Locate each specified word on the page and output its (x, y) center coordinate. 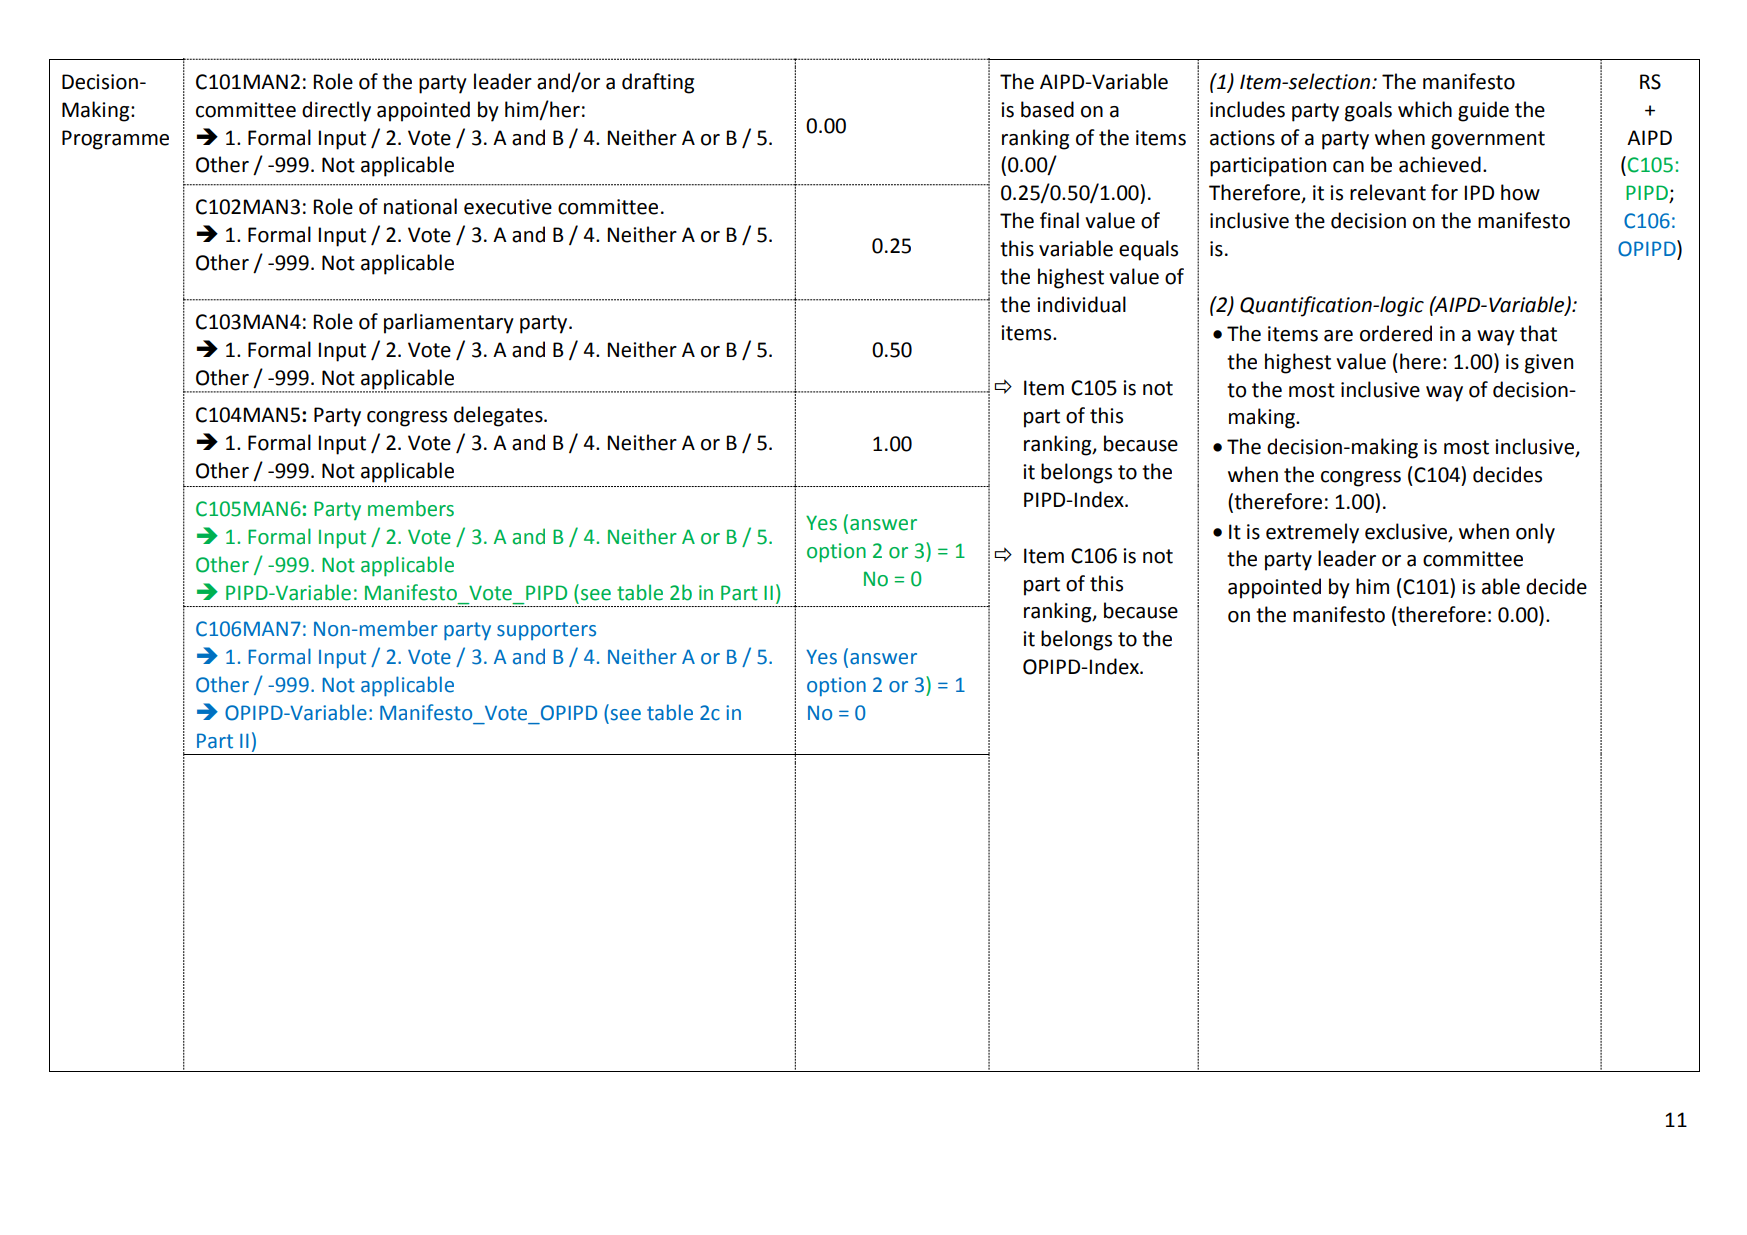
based (1047, 109)
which (1425, 109)
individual (1081, 304)
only (1535, 533)
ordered (1396, 333)
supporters (546, 631)
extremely (1312, 533)
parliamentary (449, 323)
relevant (1388, 192)
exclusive (1406, 531)
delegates (499, 416)
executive (508, 207)
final (1059, 220)
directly (336, 111)
